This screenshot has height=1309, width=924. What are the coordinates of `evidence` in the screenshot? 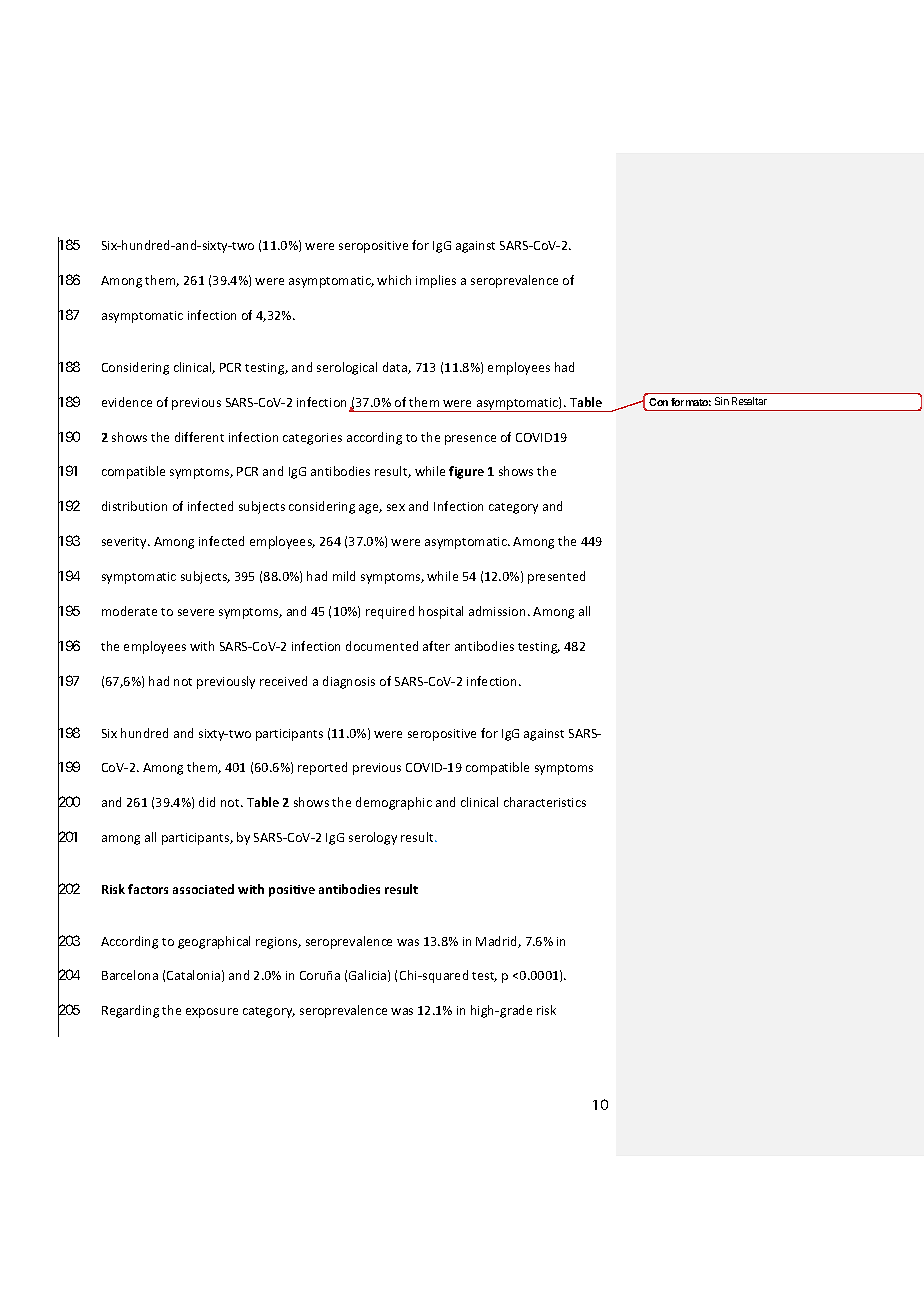 It's located at (127, 402).
